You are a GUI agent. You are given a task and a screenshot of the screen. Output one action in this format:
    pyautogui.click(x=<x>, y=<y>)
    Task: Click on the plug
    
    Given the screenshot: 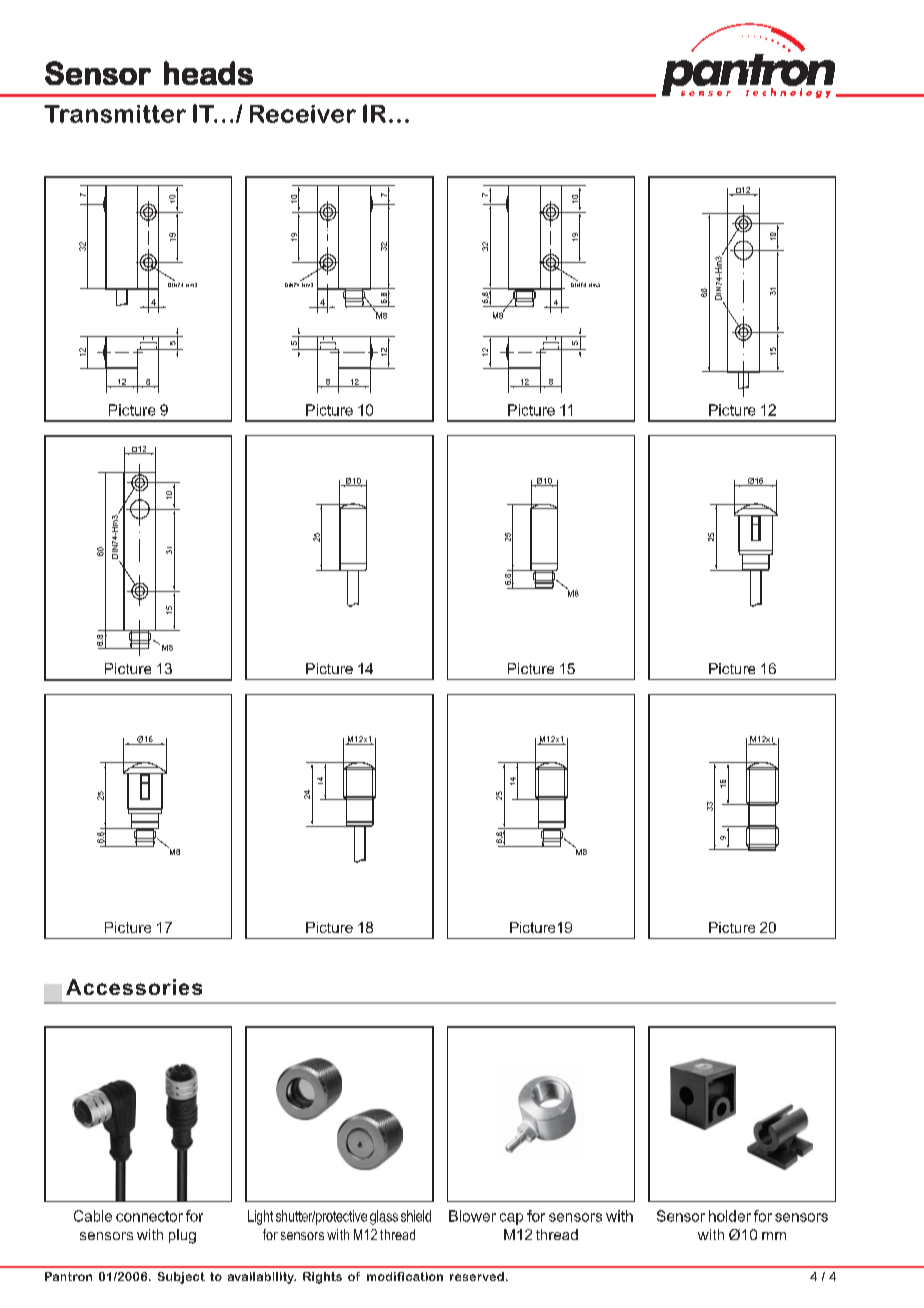 What is the action you would take?
    pyautogui.click(x=182, y=1236)
